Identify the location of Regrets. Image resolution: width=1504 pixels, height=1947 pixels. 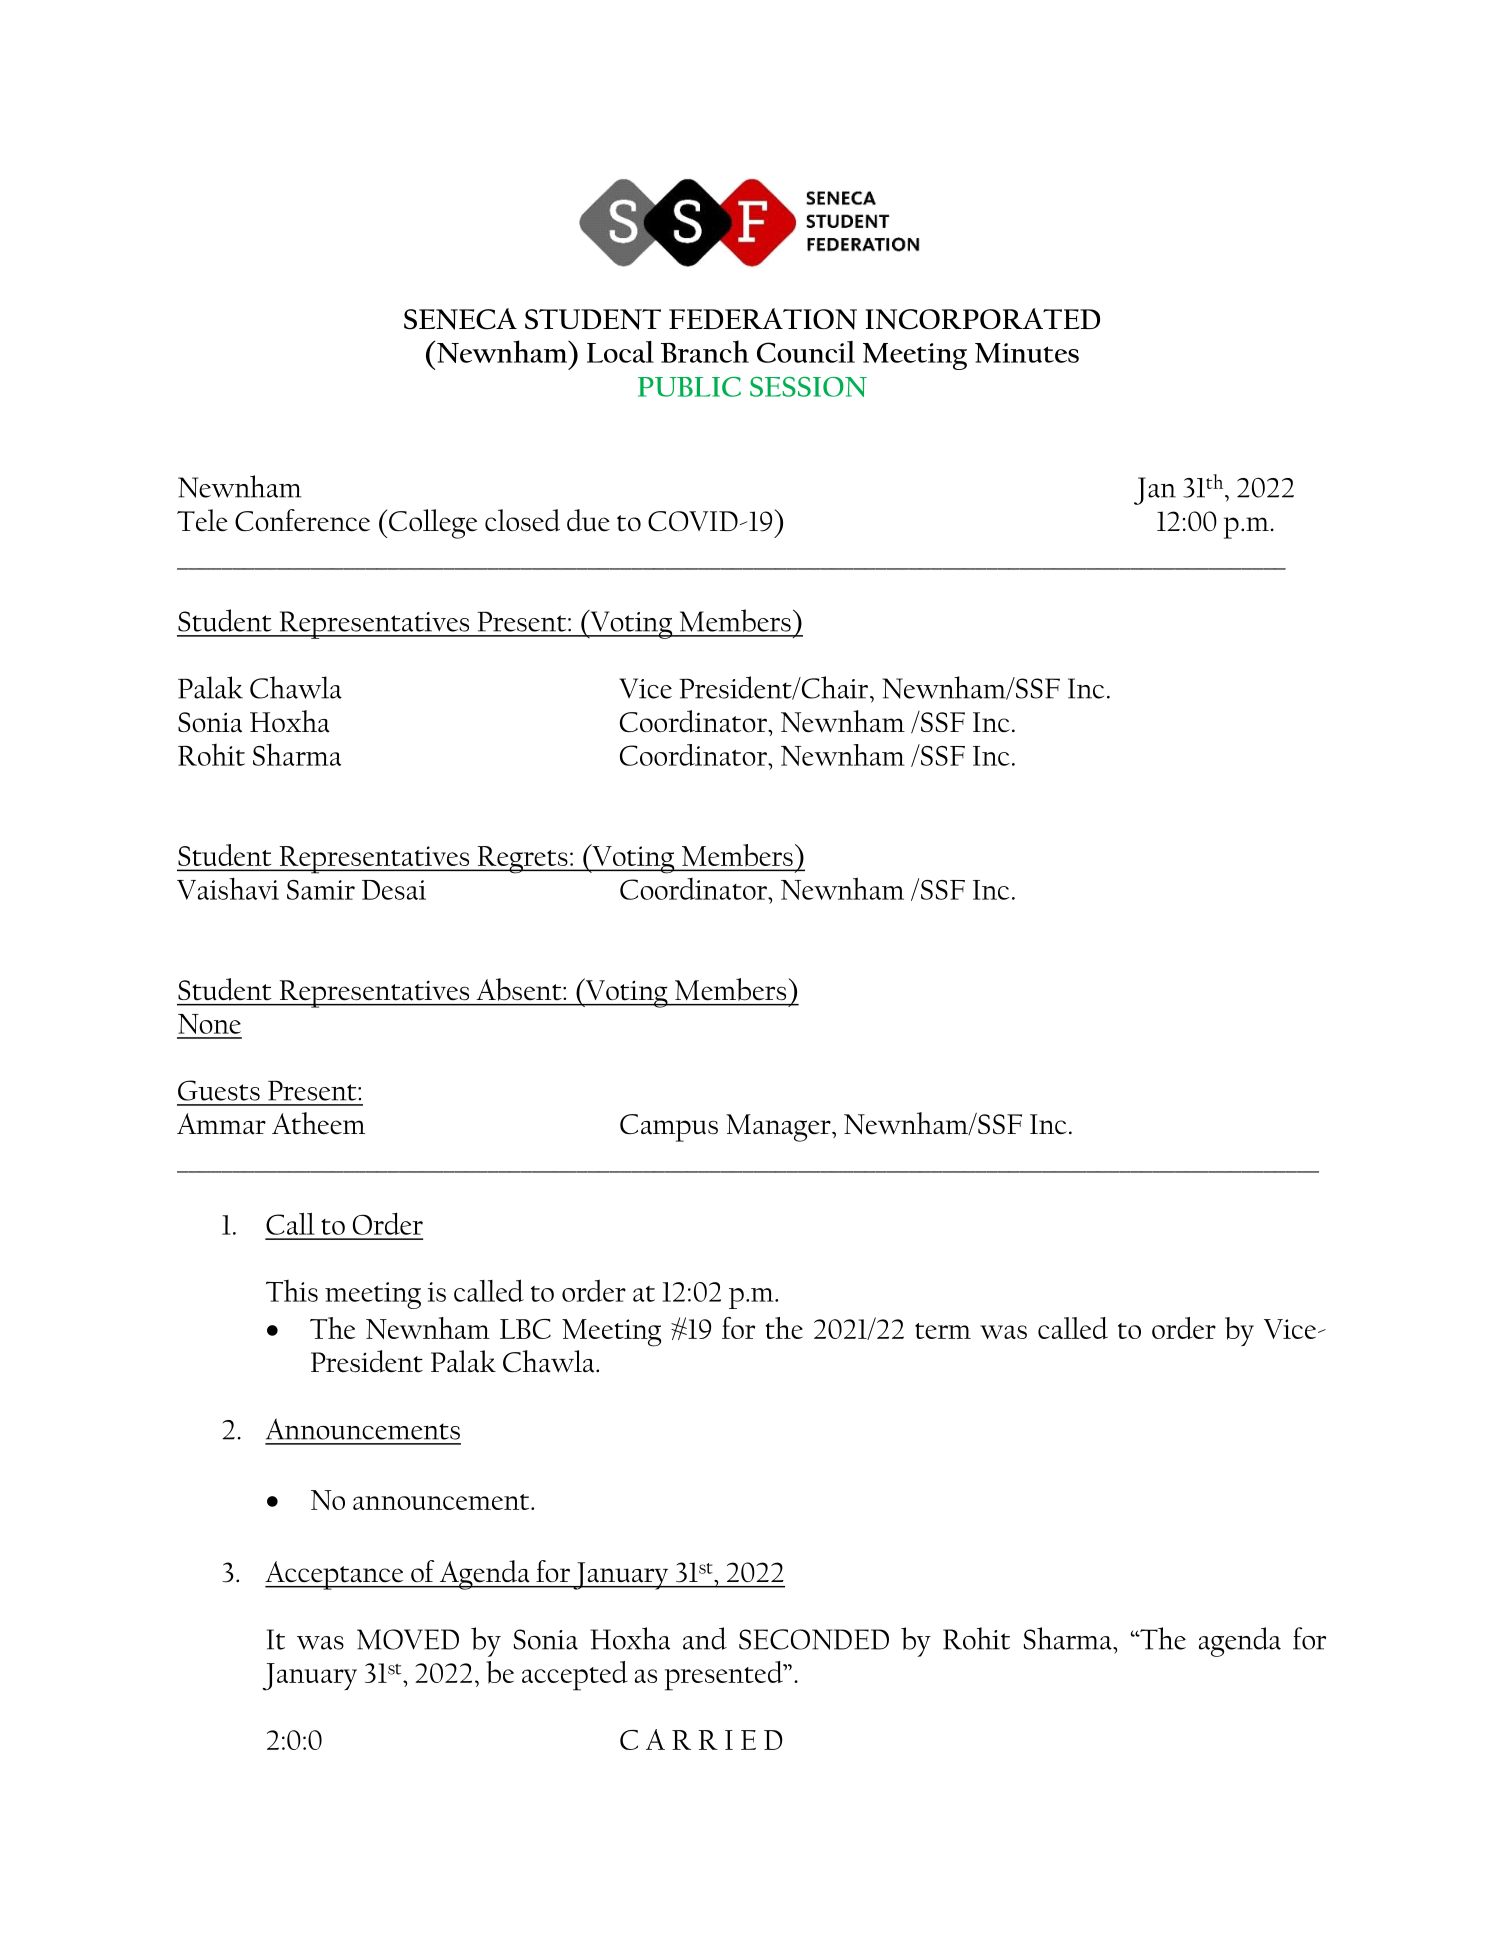
(522, 860).
